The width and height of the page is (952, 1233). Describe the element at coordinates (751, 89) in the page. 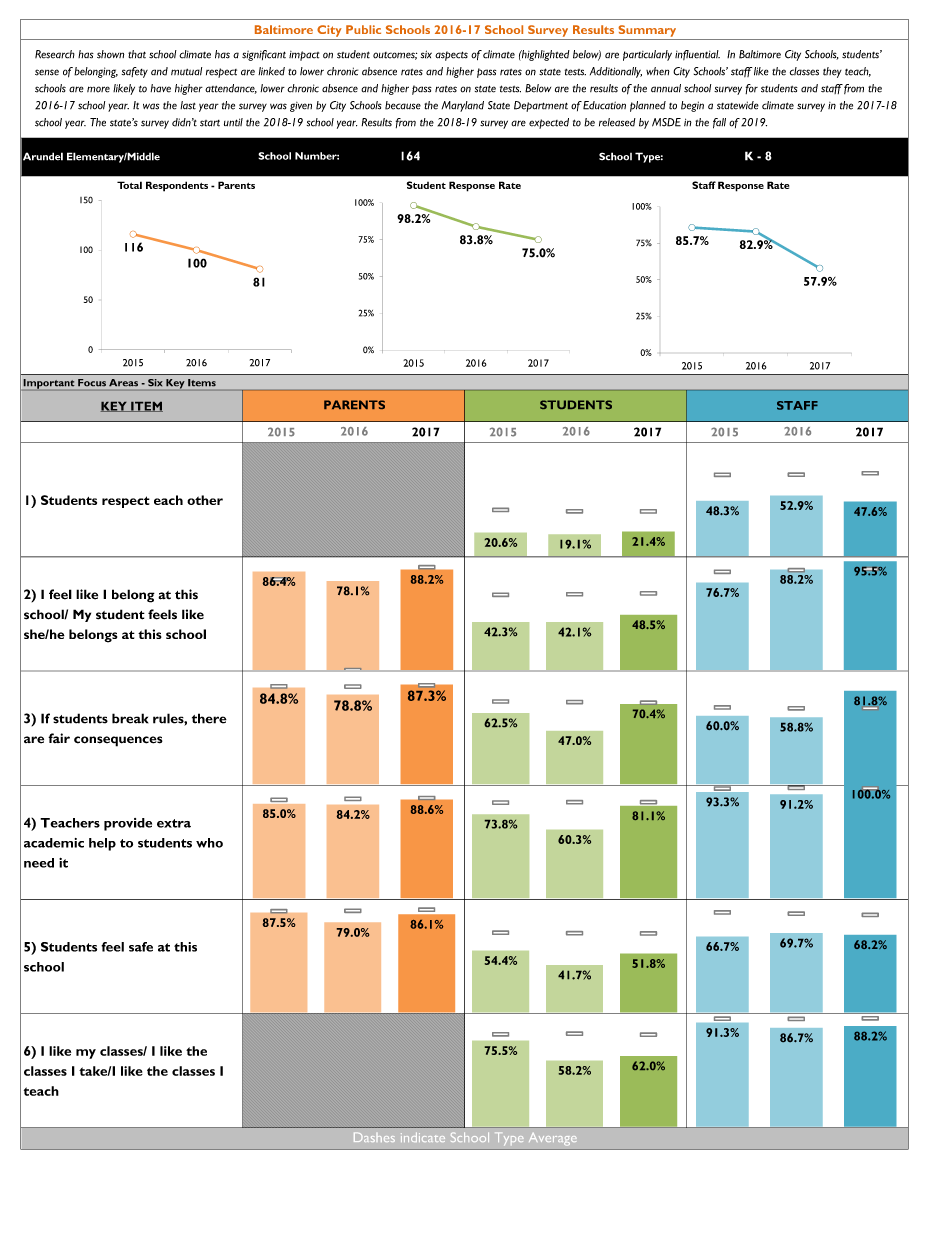

I see `for` at that location.
